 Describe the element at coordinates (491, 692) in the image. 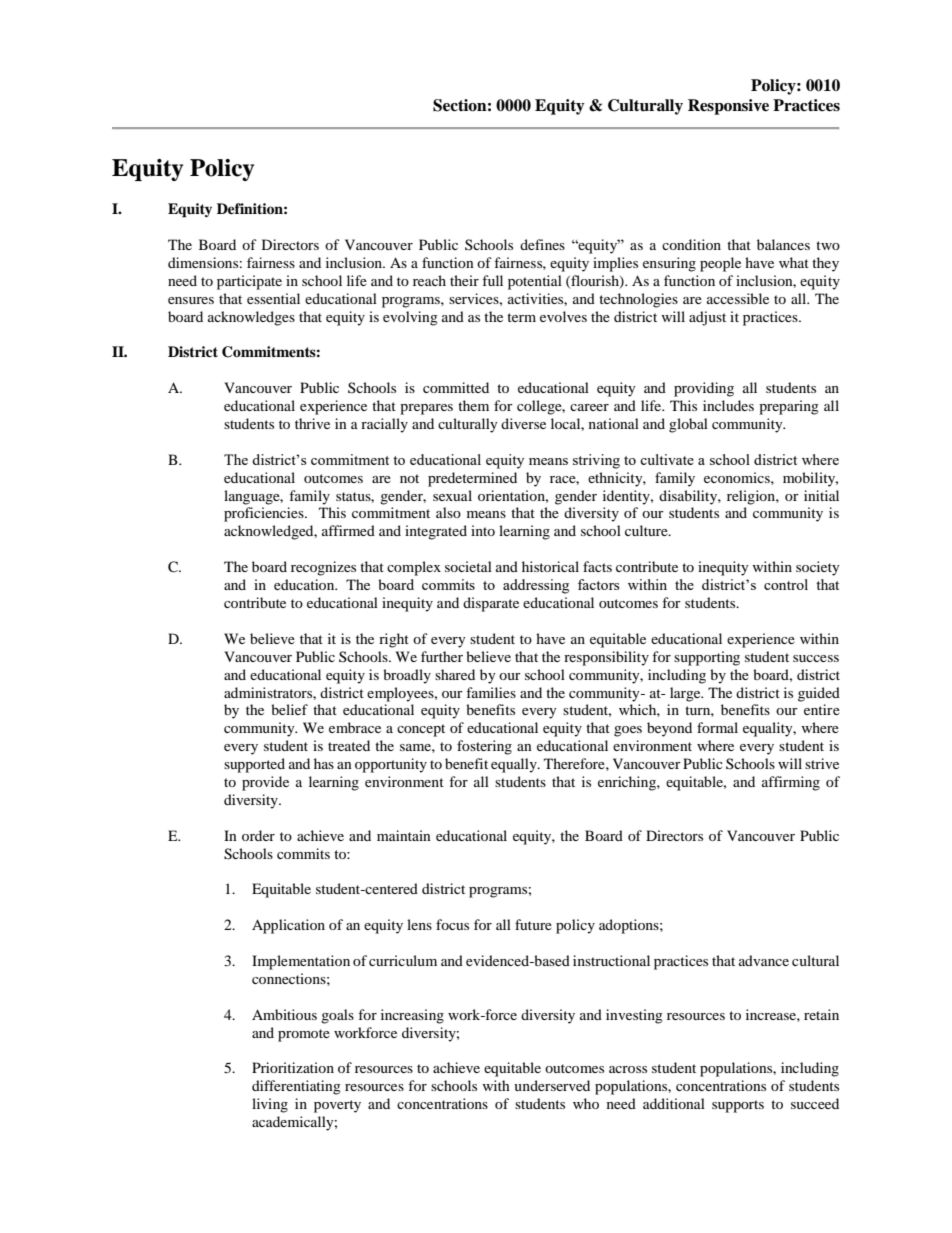

I see `families` at that location.
